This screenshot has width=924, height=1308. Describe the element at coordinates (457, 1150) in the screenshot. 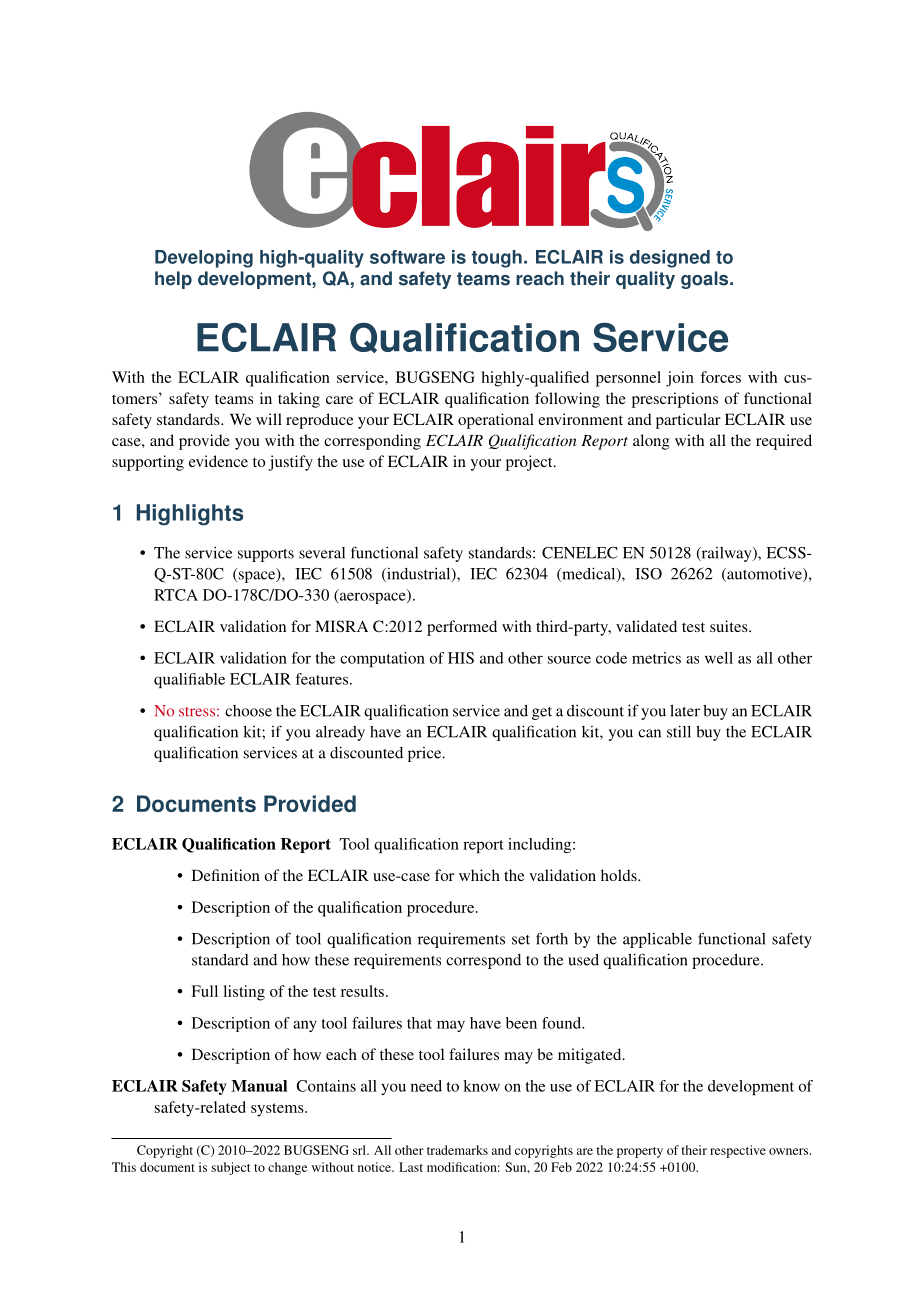

I see `trademarks` at that location.
